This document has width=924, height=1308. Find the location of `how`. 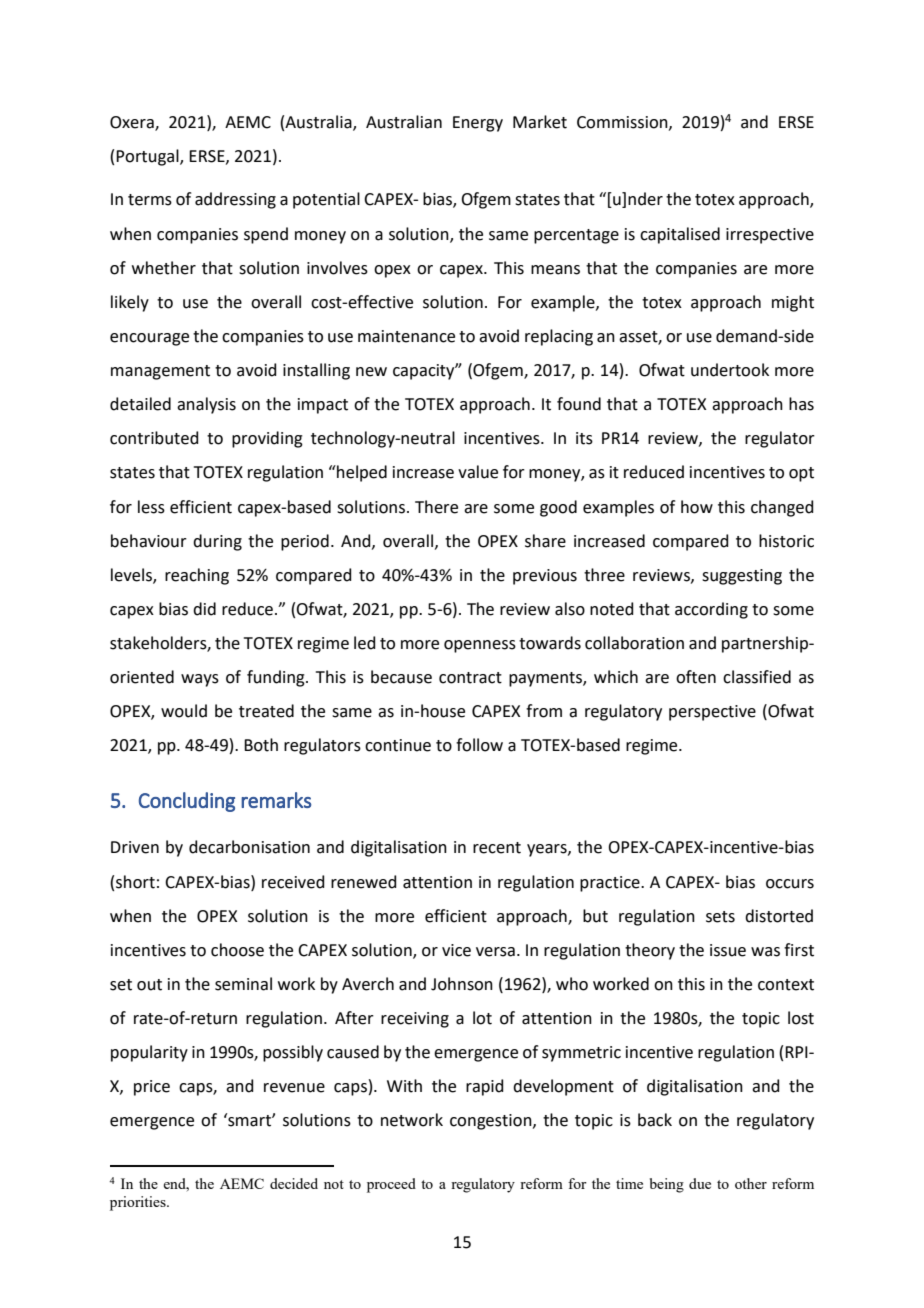

how is located at coordinates (697, 507).
